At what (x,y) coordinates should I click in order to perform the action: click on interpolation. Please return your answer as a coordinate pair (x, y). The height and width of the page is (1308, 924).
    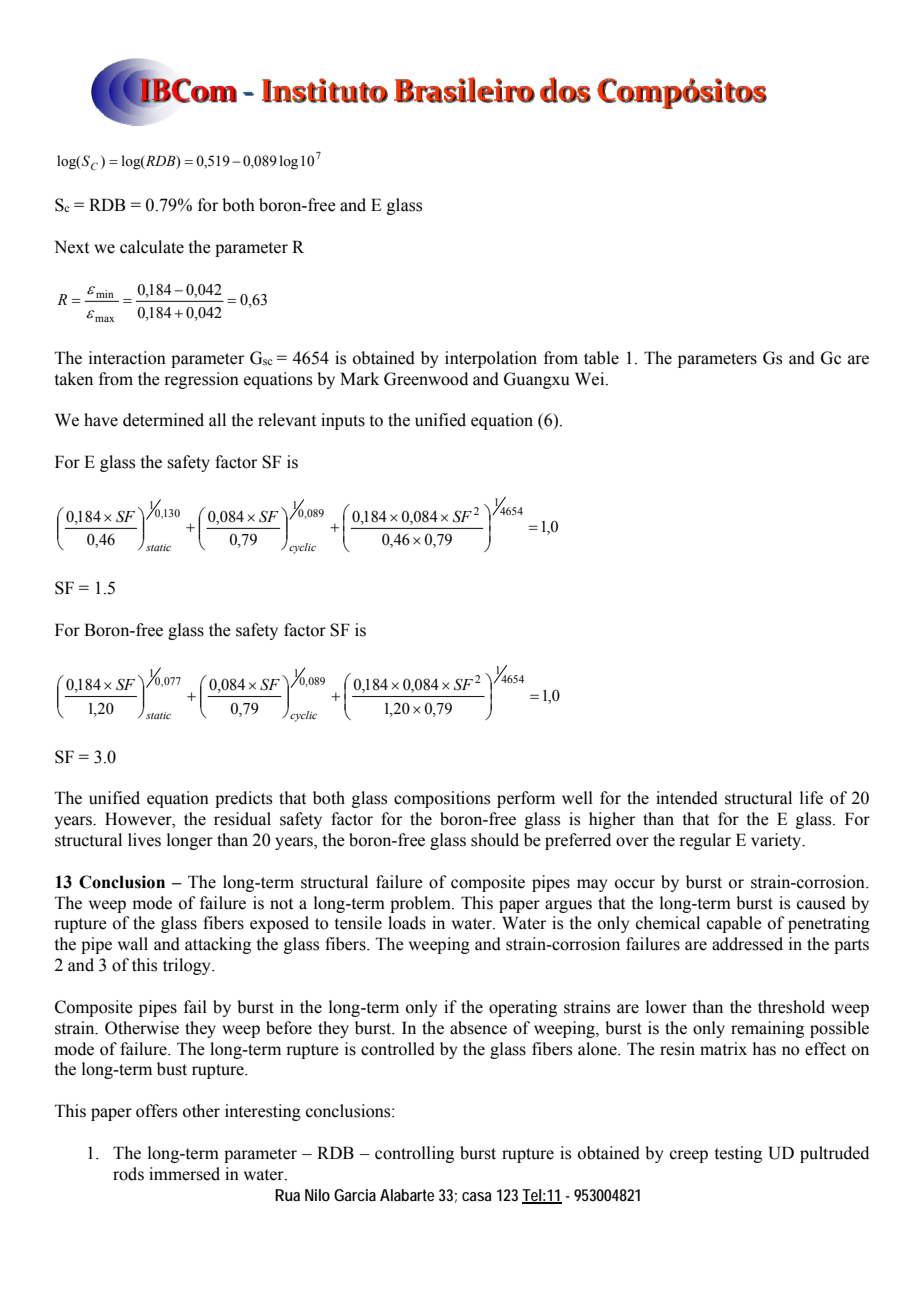
    Looking at the image, I should click on (491, 359).
